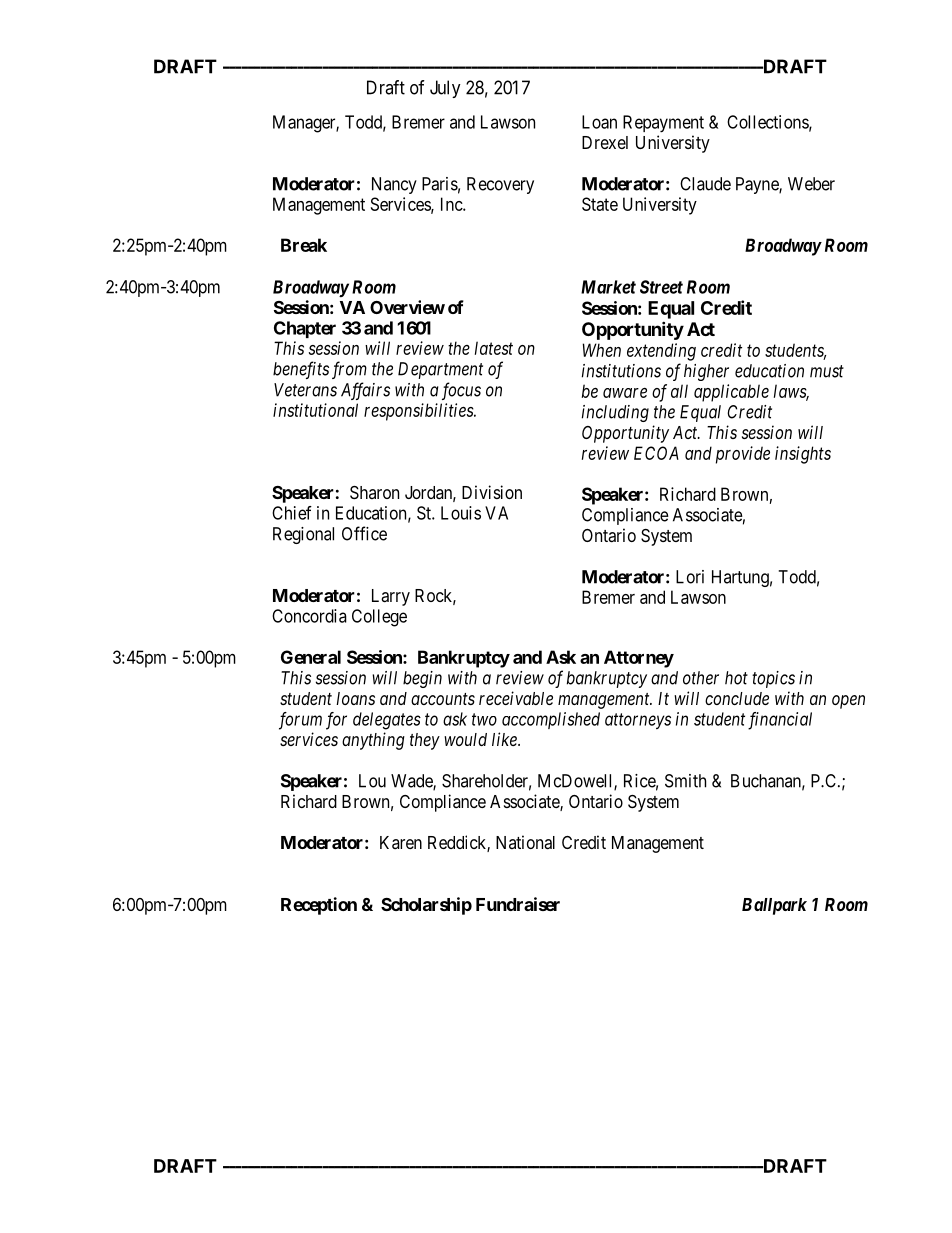  What do you see at coordinates (773, 679) in the image?
I see `topics` at bounding box center [773, 679].
